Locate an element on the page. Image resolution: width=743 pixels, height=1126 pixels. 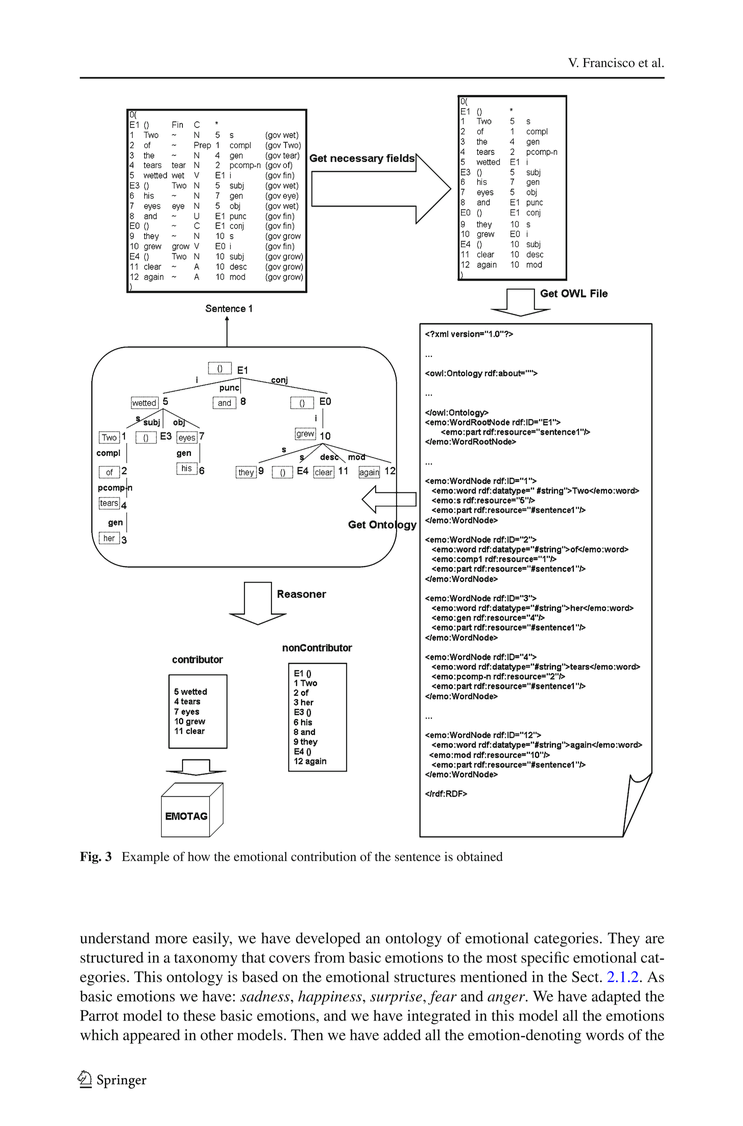
Francisco is located at coordinates (609, 63).
